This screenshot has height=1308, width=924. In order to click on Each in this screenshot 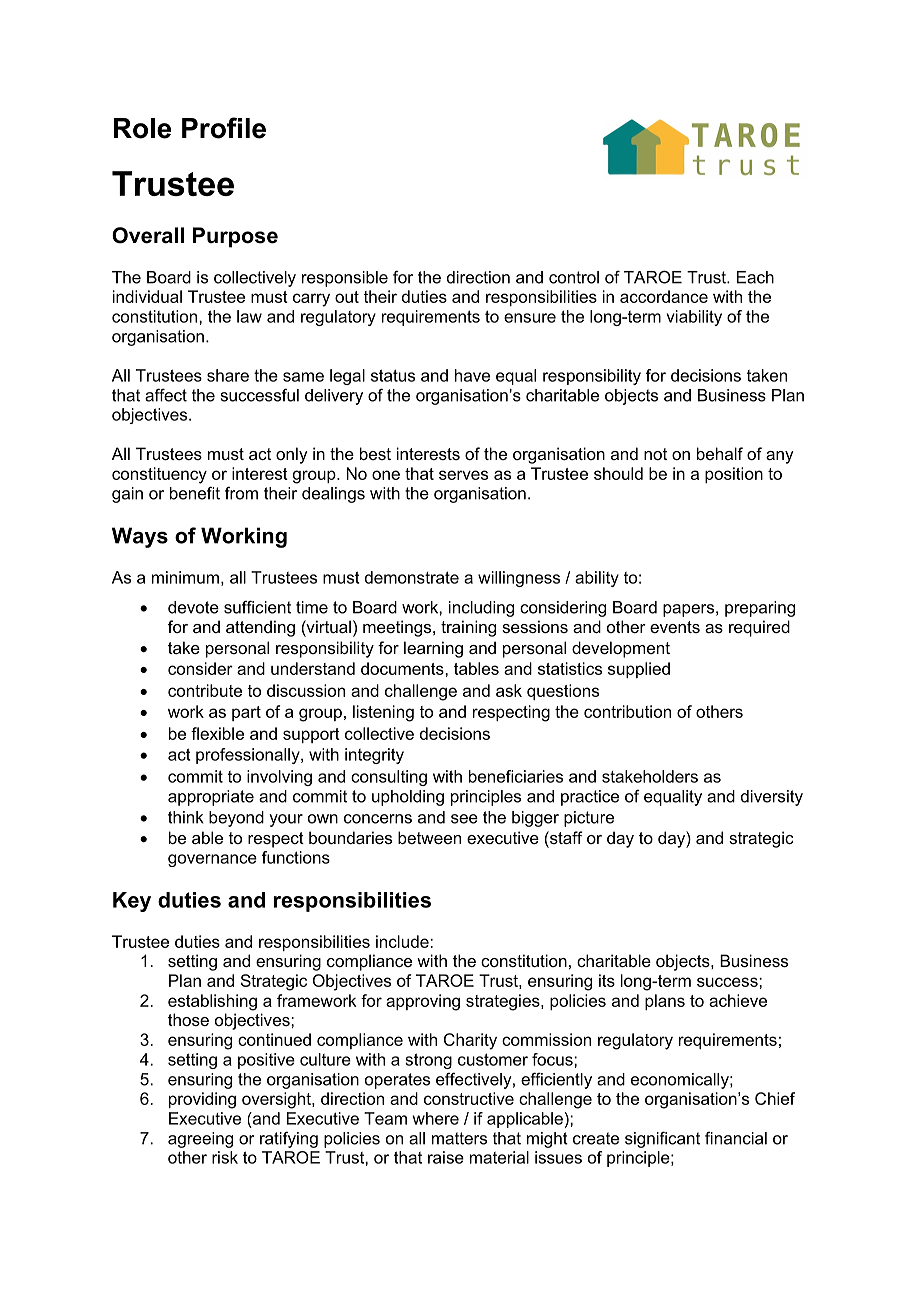, I will do `click(755, 277)`.
